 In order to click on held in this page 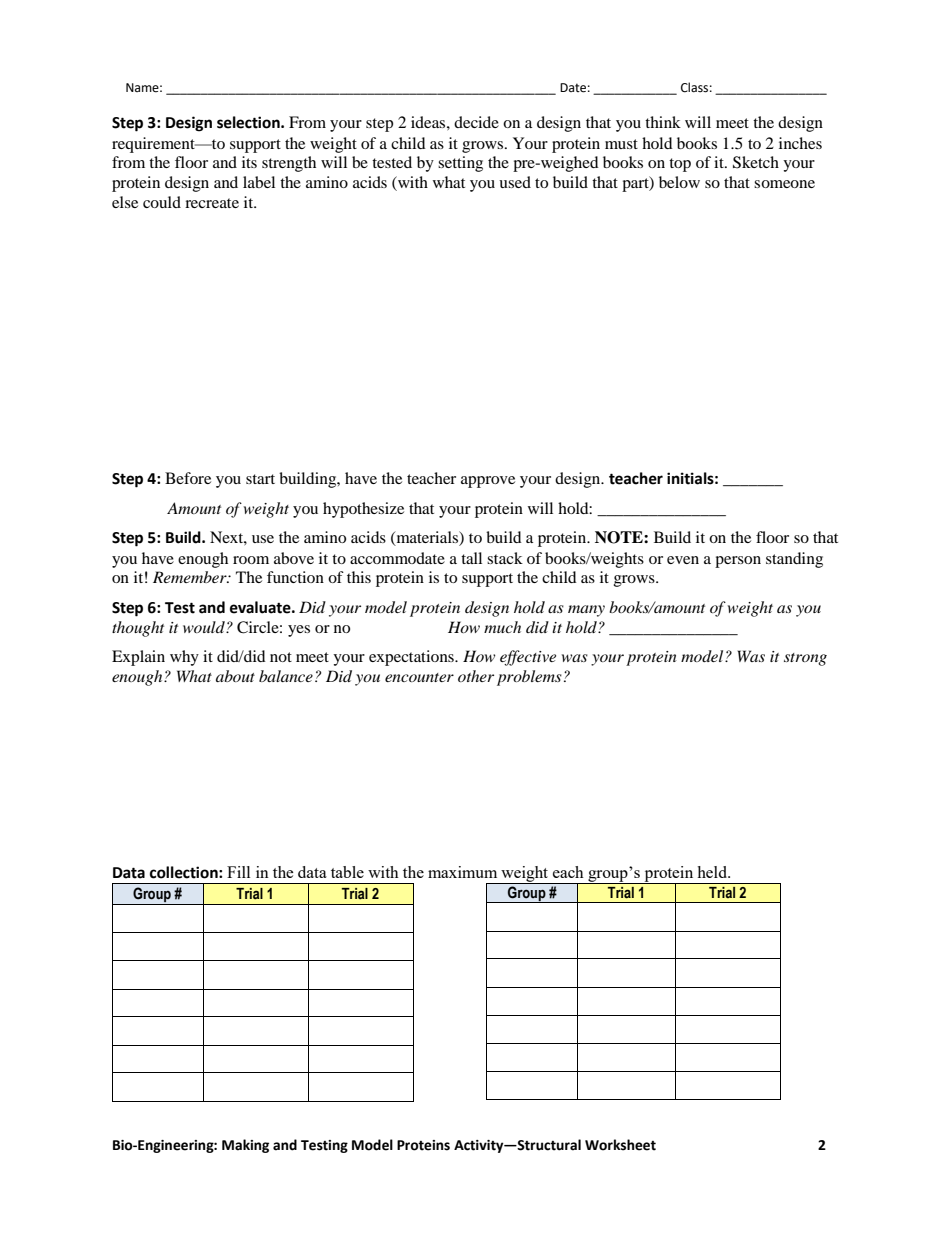, I will do `click(713, 872)`.
